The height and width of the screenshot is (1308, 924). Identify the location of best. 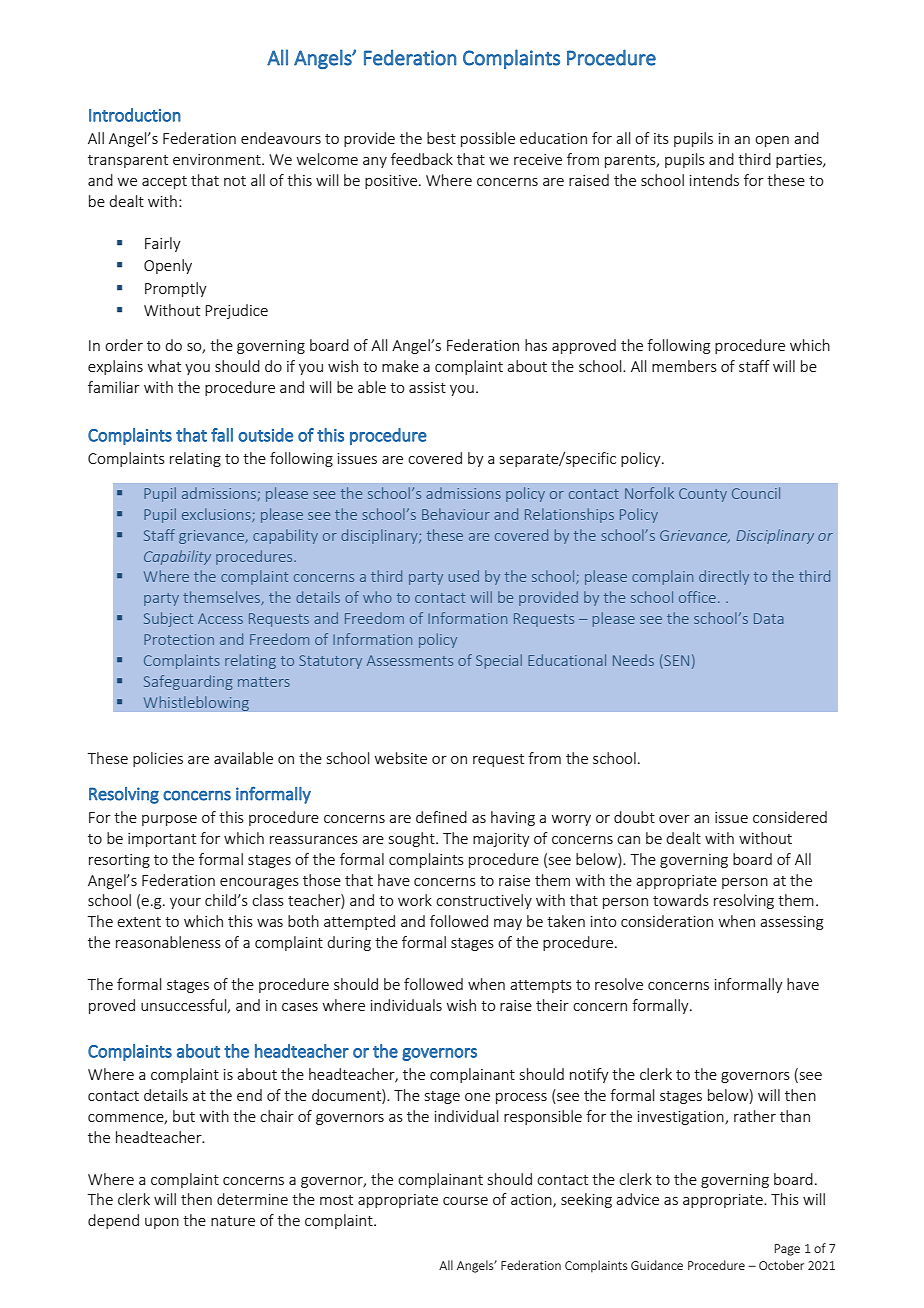
(441, 138).
